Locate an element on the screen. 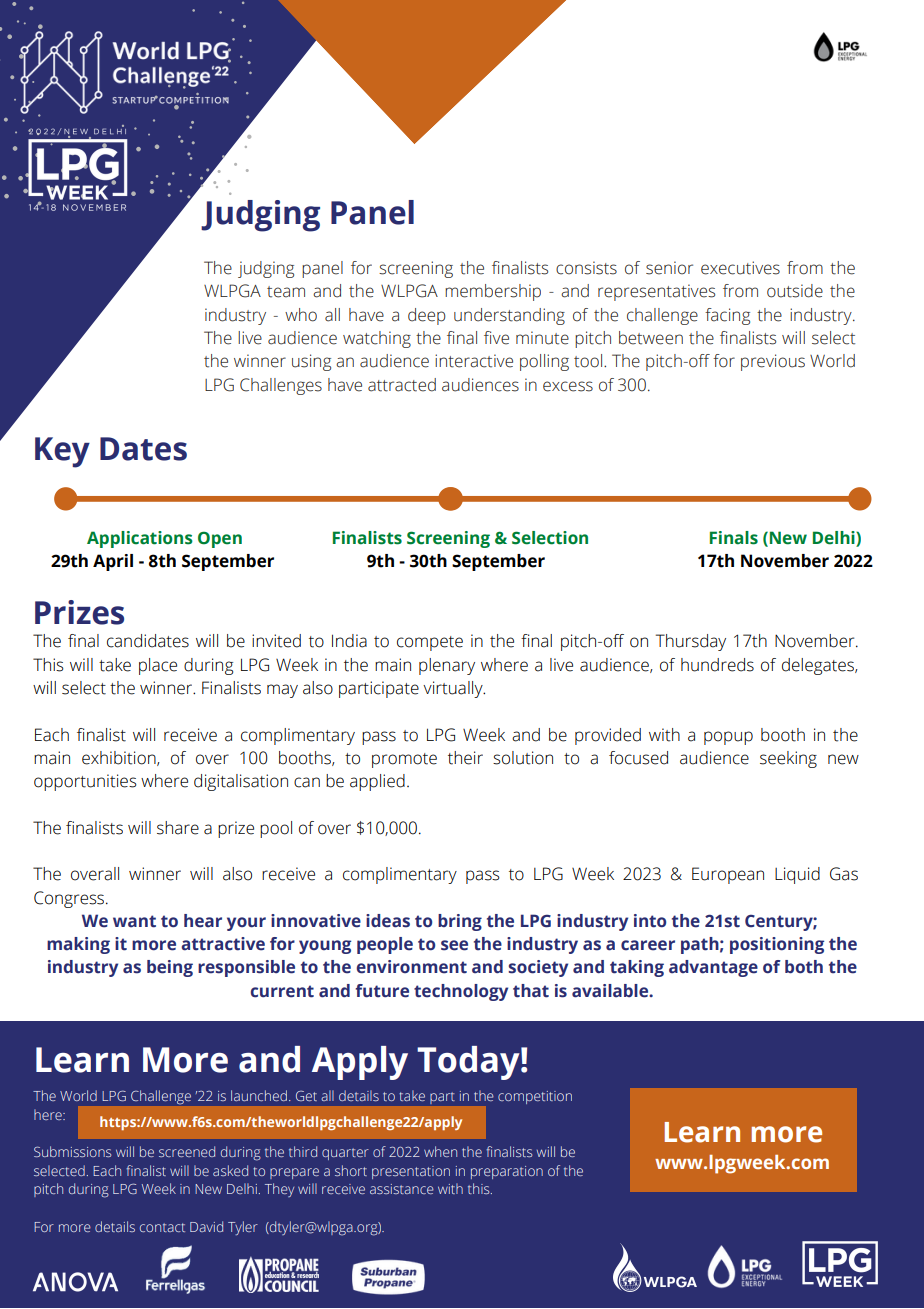 This screenshot has height=1309, width=924. European is located at coordinates (728, 875).
